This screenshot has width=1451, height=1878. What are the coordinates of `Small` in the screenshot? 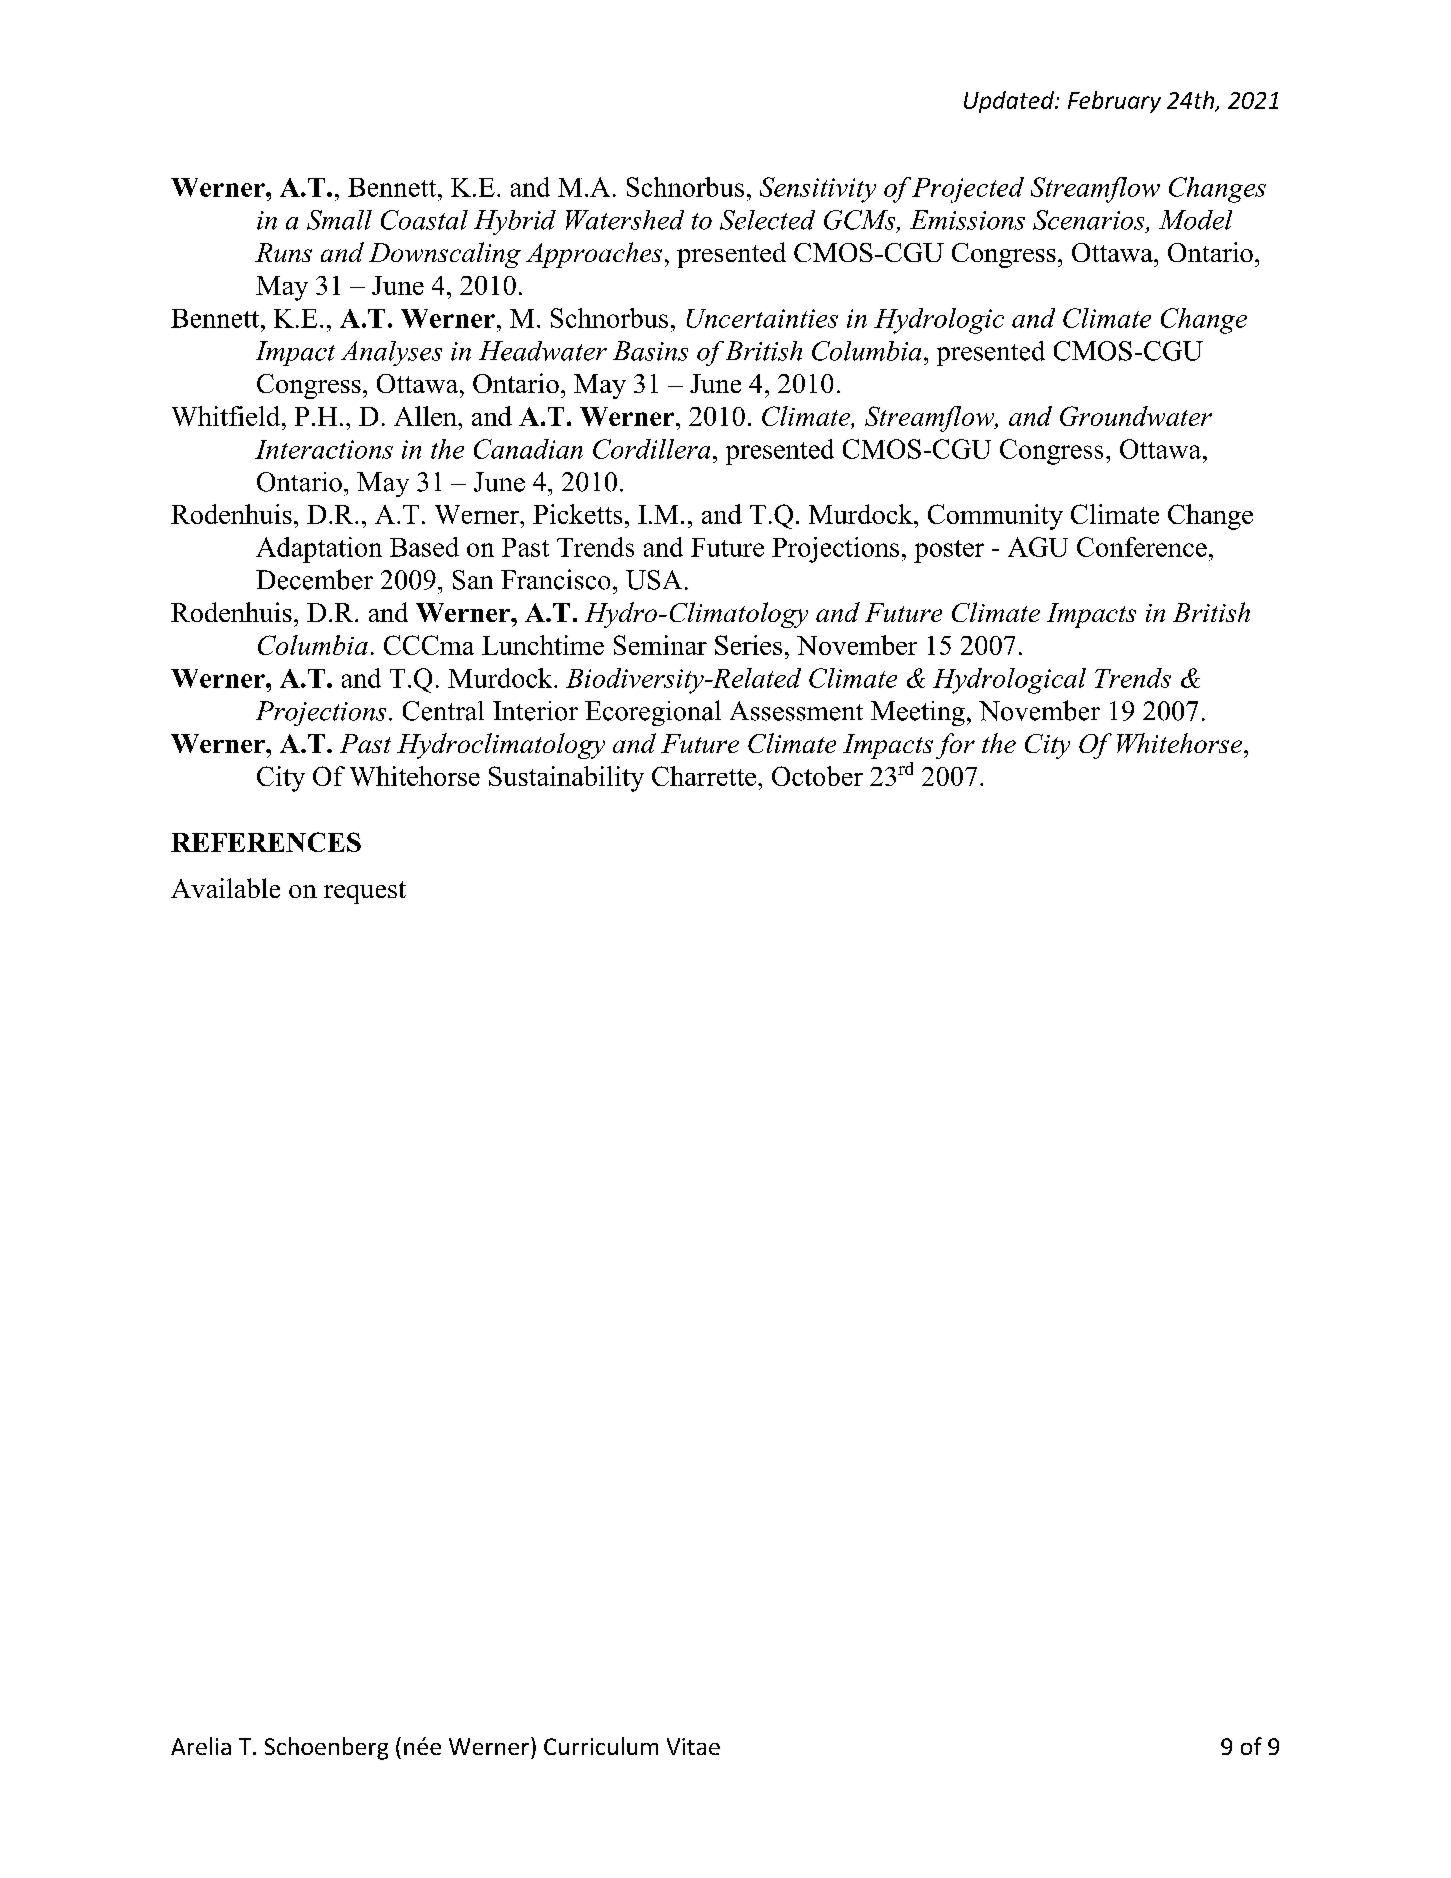 It's located at (339, 220).
